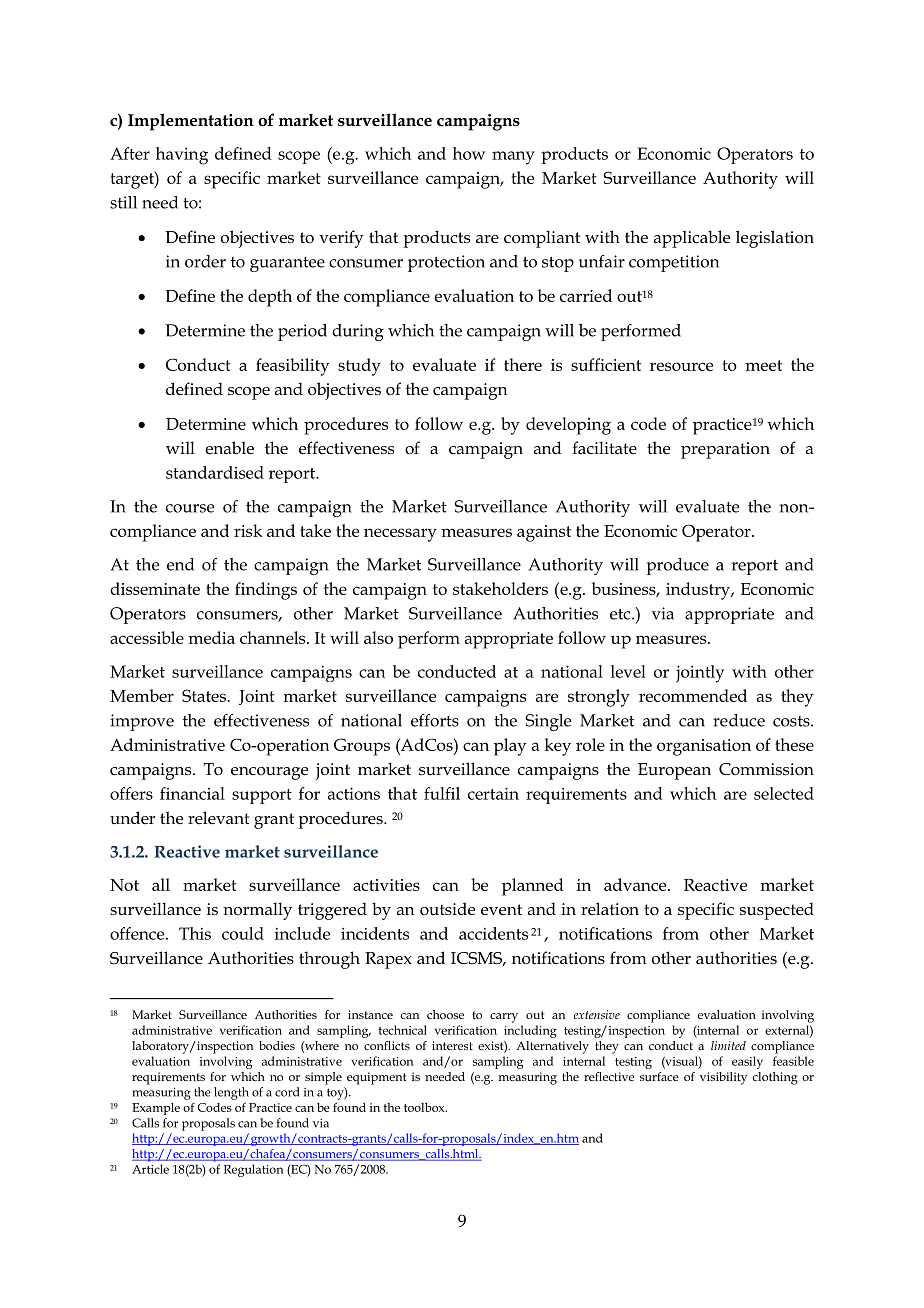  What do you see at coordinates (156, 1109) in the image?
I see `Example` at bounding box center [156, 1109].
